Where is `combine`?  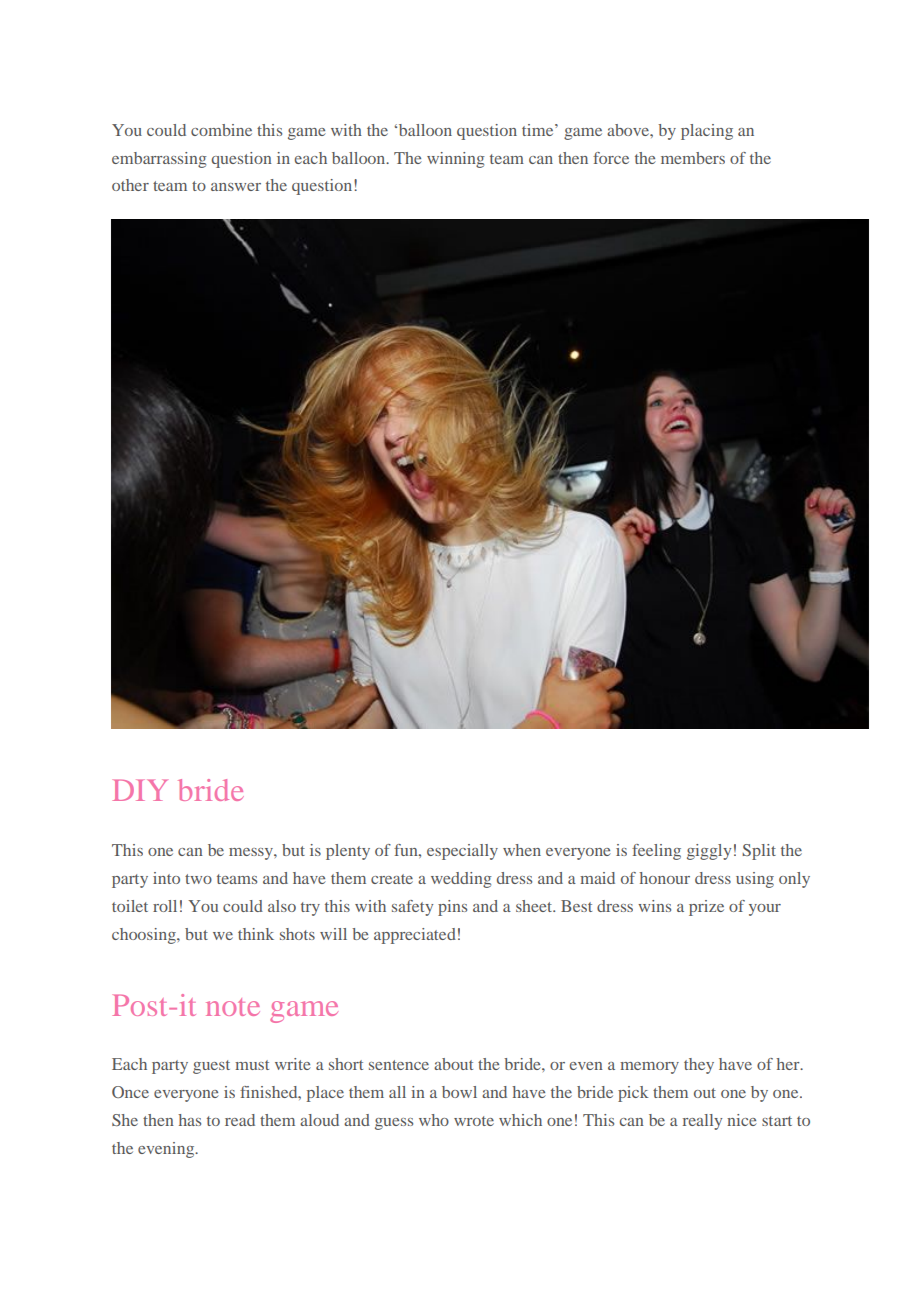
combine is located at coordinates (221, 130).
